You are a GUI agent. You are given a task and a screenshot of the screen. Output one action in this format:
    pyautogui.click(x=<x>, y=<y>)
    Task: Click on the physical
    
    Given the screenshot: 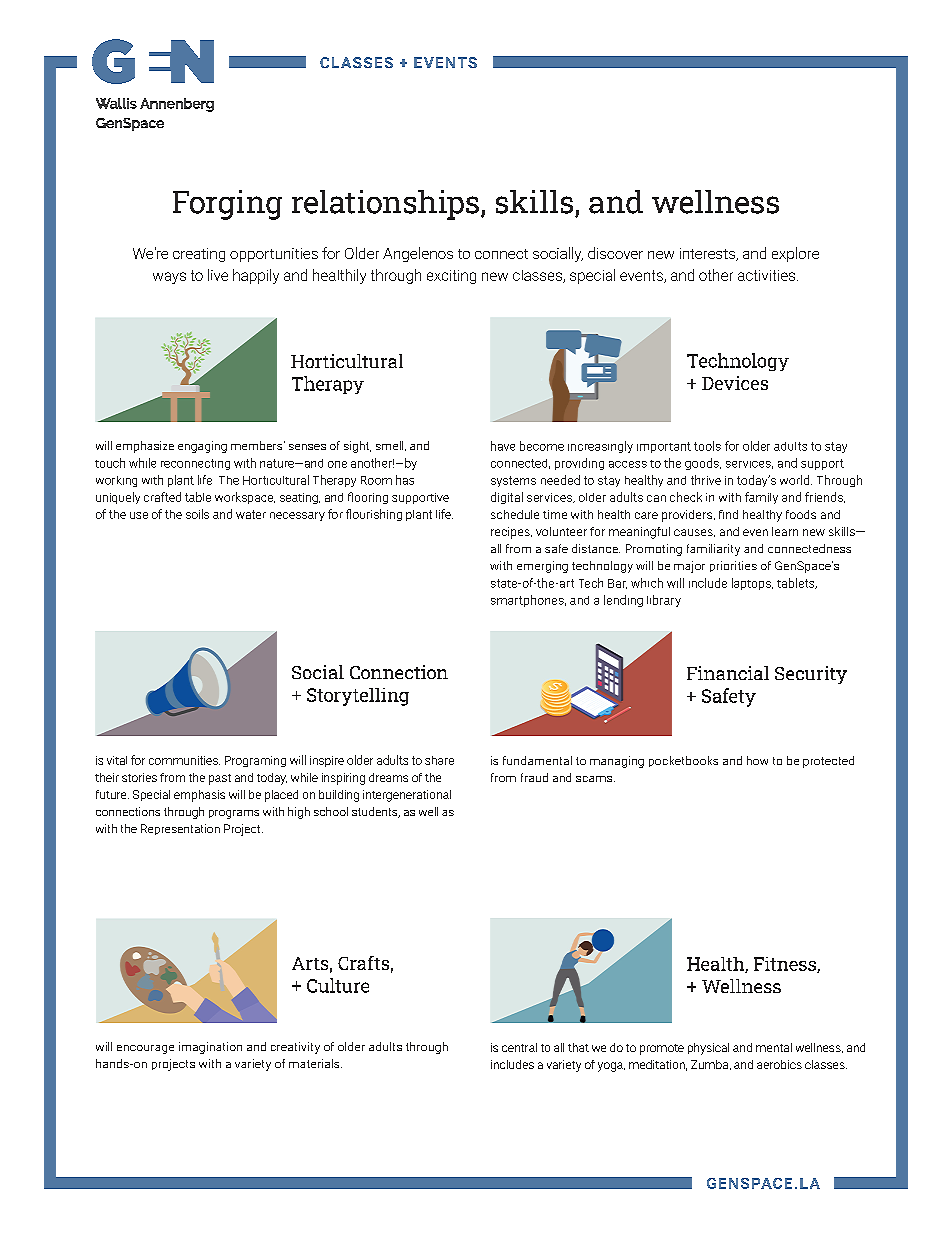 What is the action you would take?
    pyautogui.click(x=708, y=1049)
